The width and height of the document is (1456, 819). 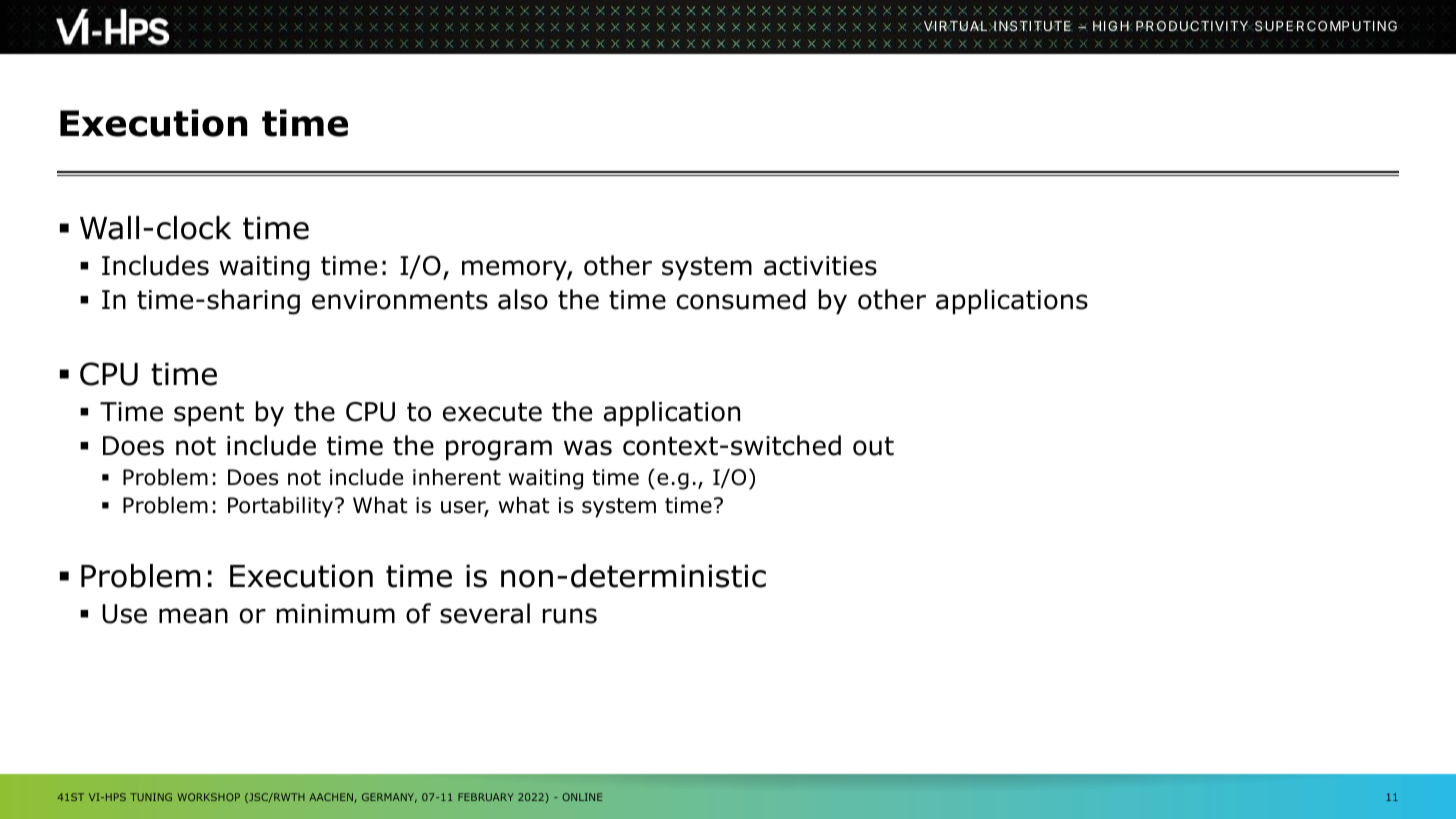 I want to click on out, so click(x=873, y=446).
